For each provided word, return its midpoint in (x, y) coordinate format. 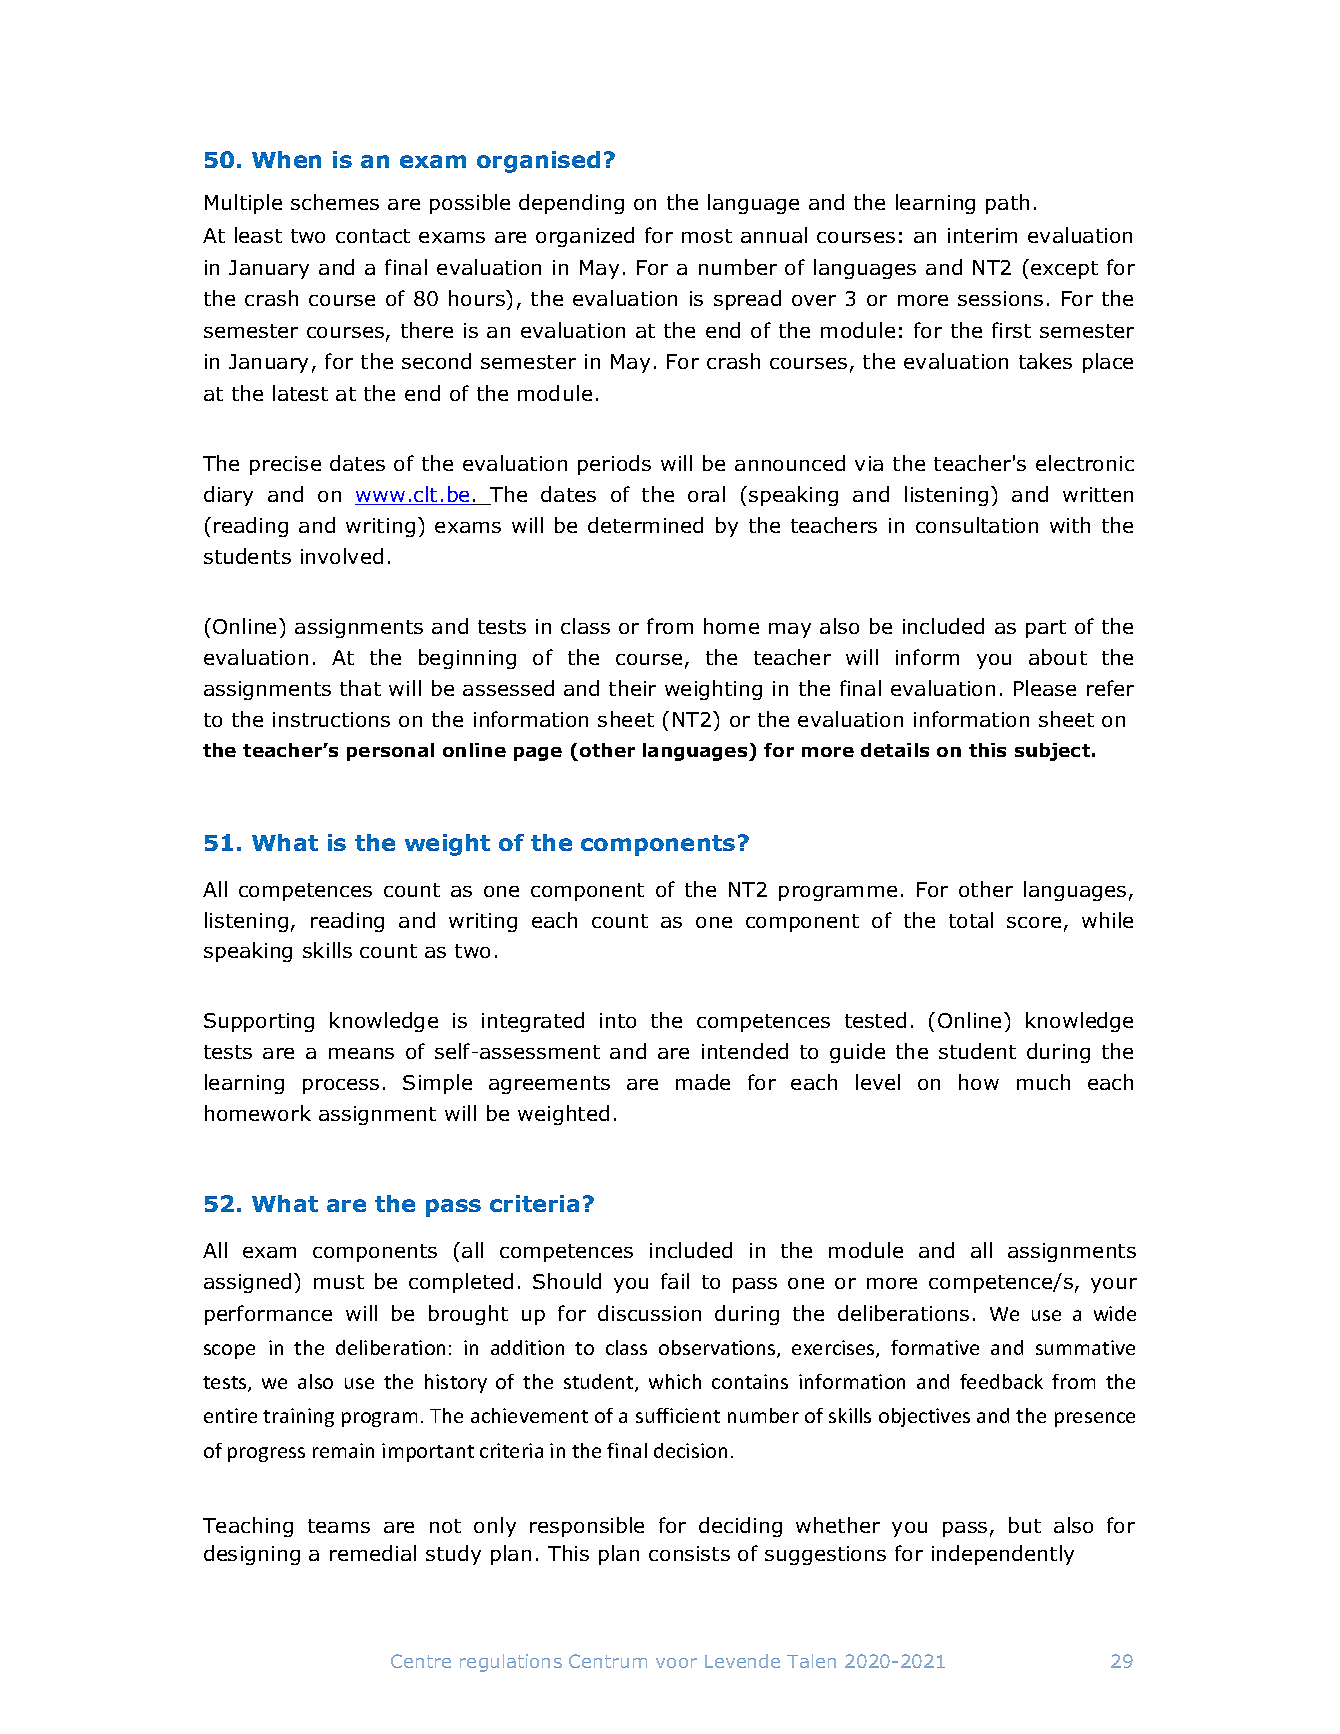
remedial (373, 1553)
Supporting (259, 1022)
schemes (335, 202)
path (1007, 204)
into (618, 1020)
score (1034, 922)
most (707, 236)
